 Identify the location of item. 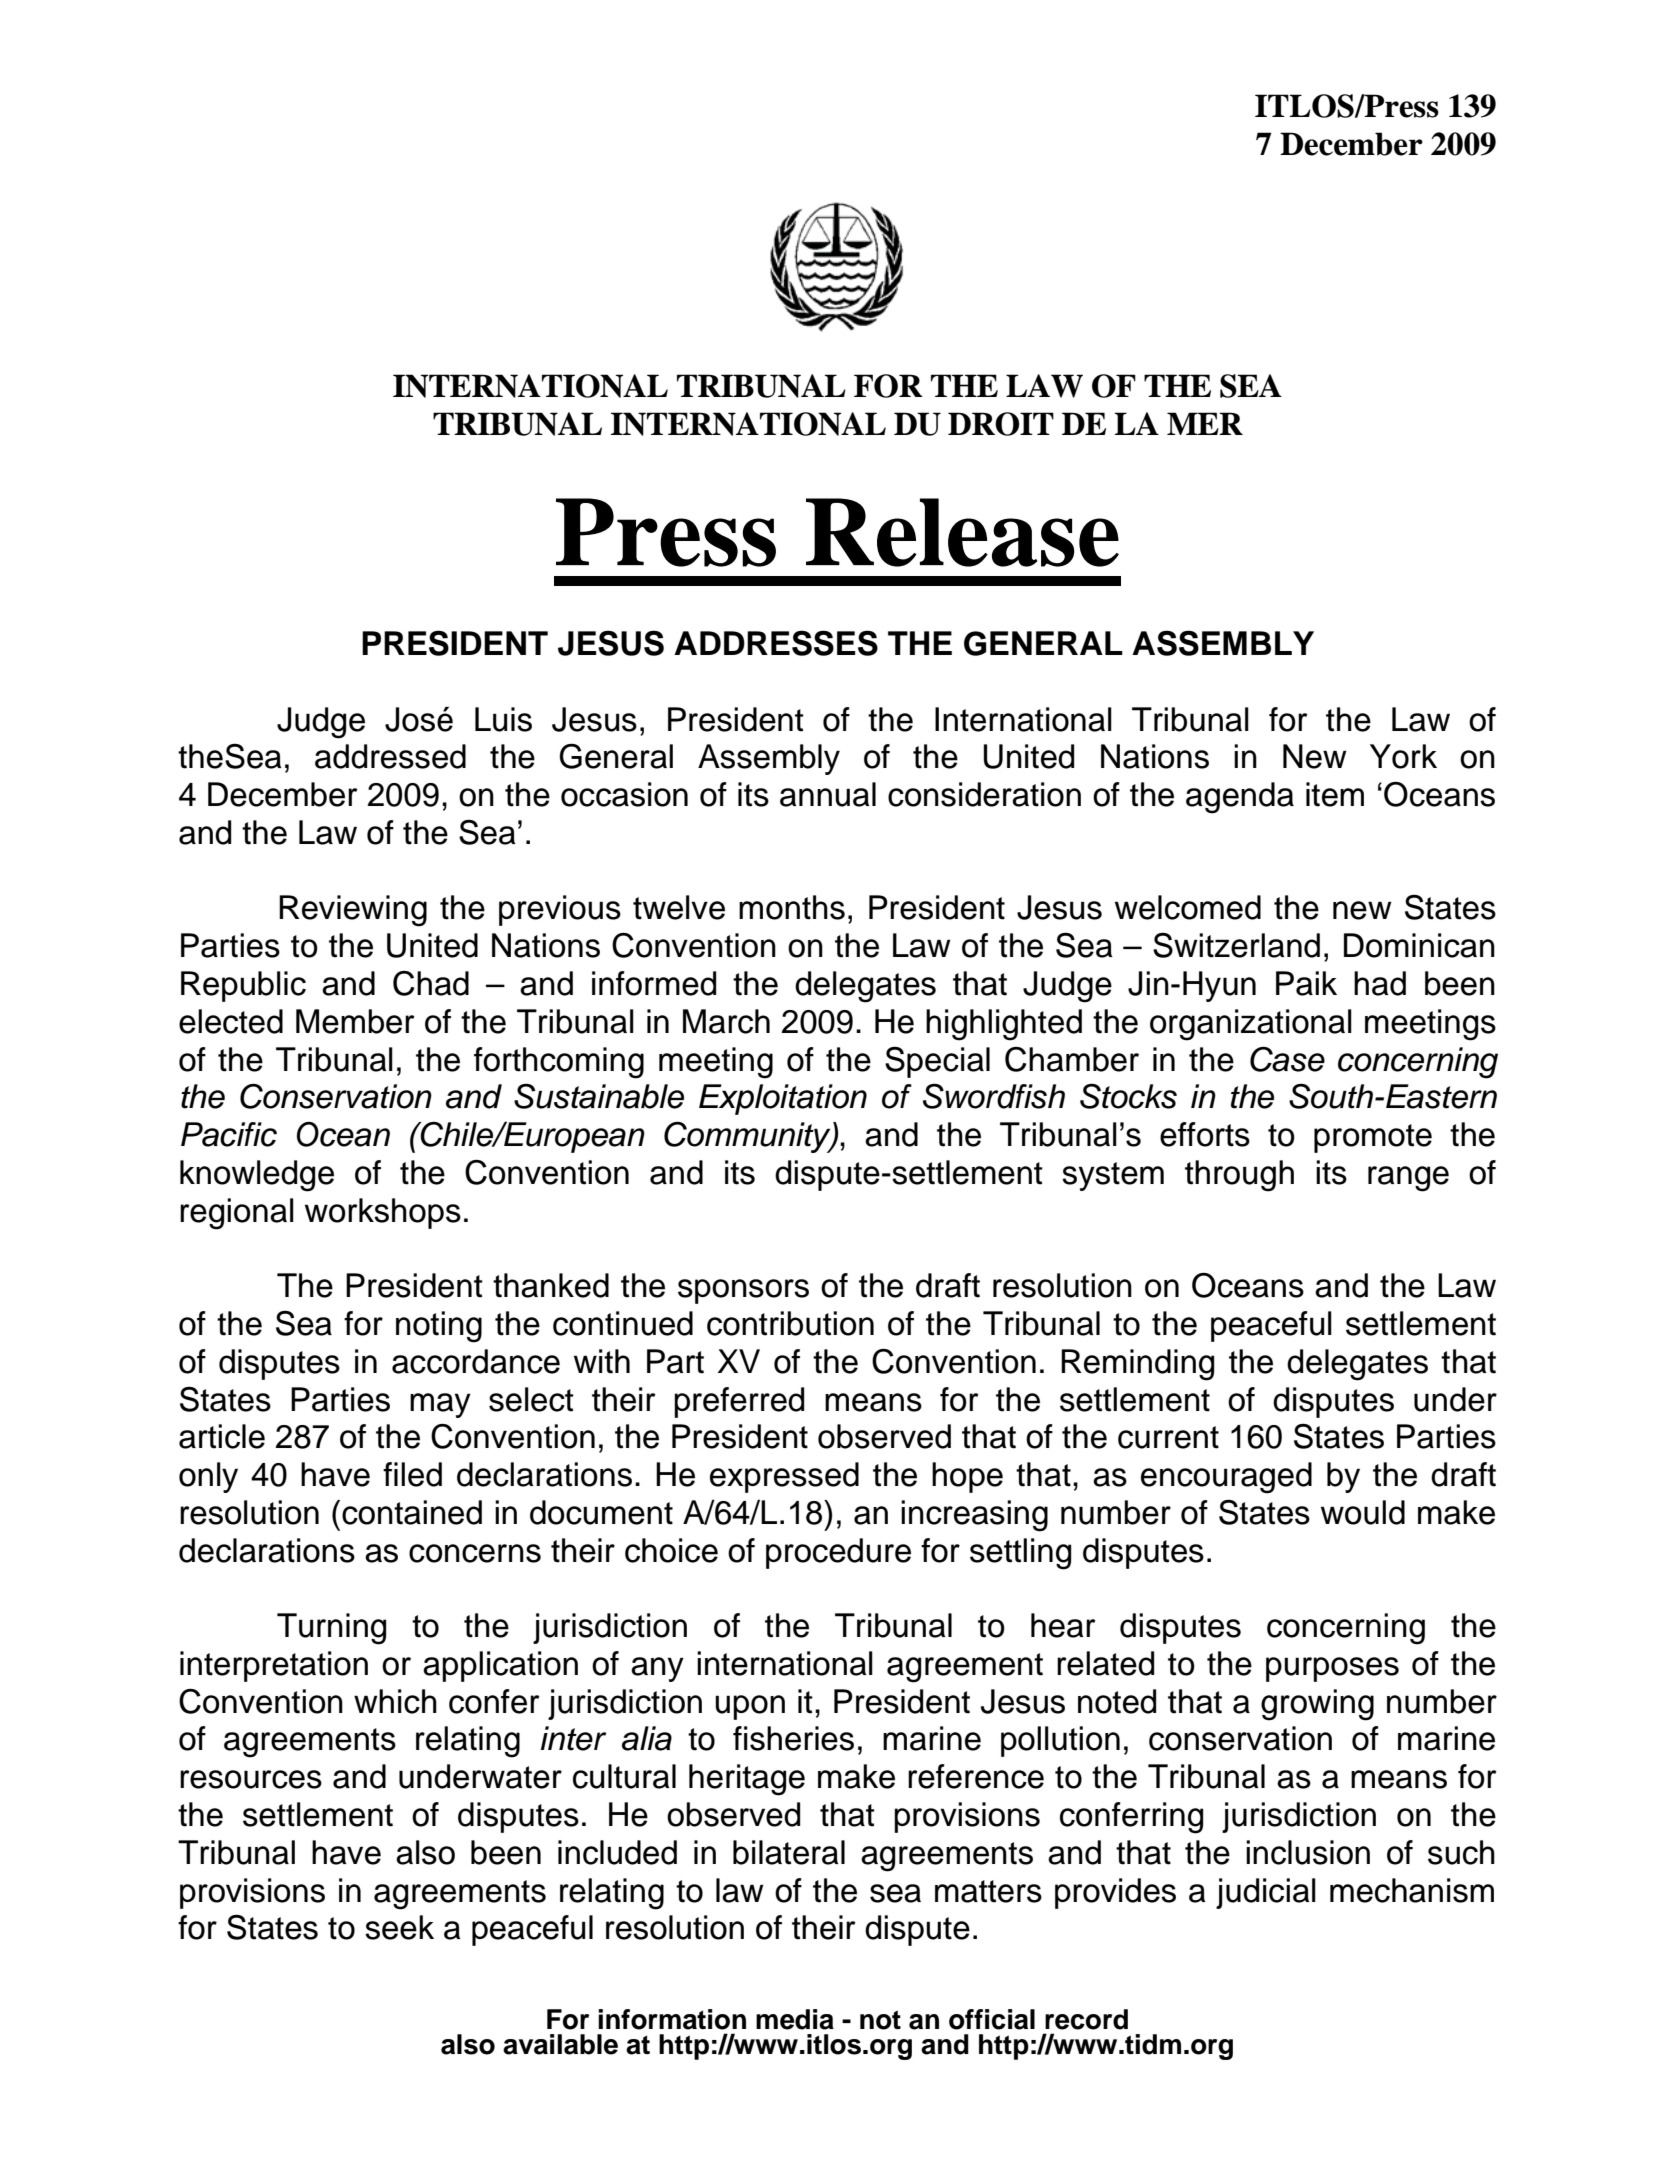
(1335, 794).
